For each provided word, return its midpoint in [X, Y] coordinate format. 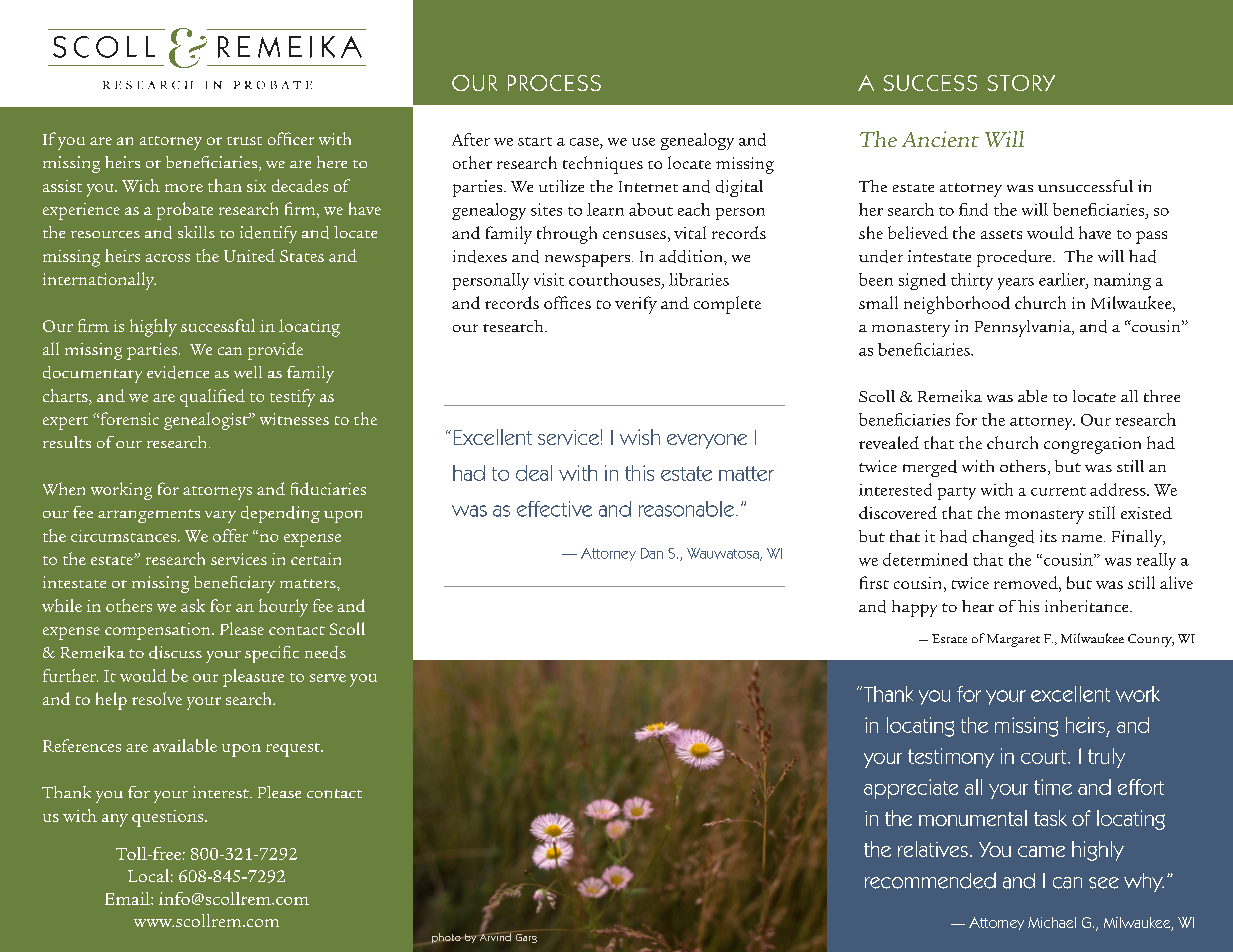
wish [640, 437]
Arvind [496, 936]
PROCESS [554, 83]
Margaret [1013, 640]
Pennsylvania [1024, 328]
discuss [175, 652]
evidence [178, 372]
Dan [652, 553]
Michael [1052, 922]
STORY [1021, 83]
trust [244, 141]
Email [128, 898]
